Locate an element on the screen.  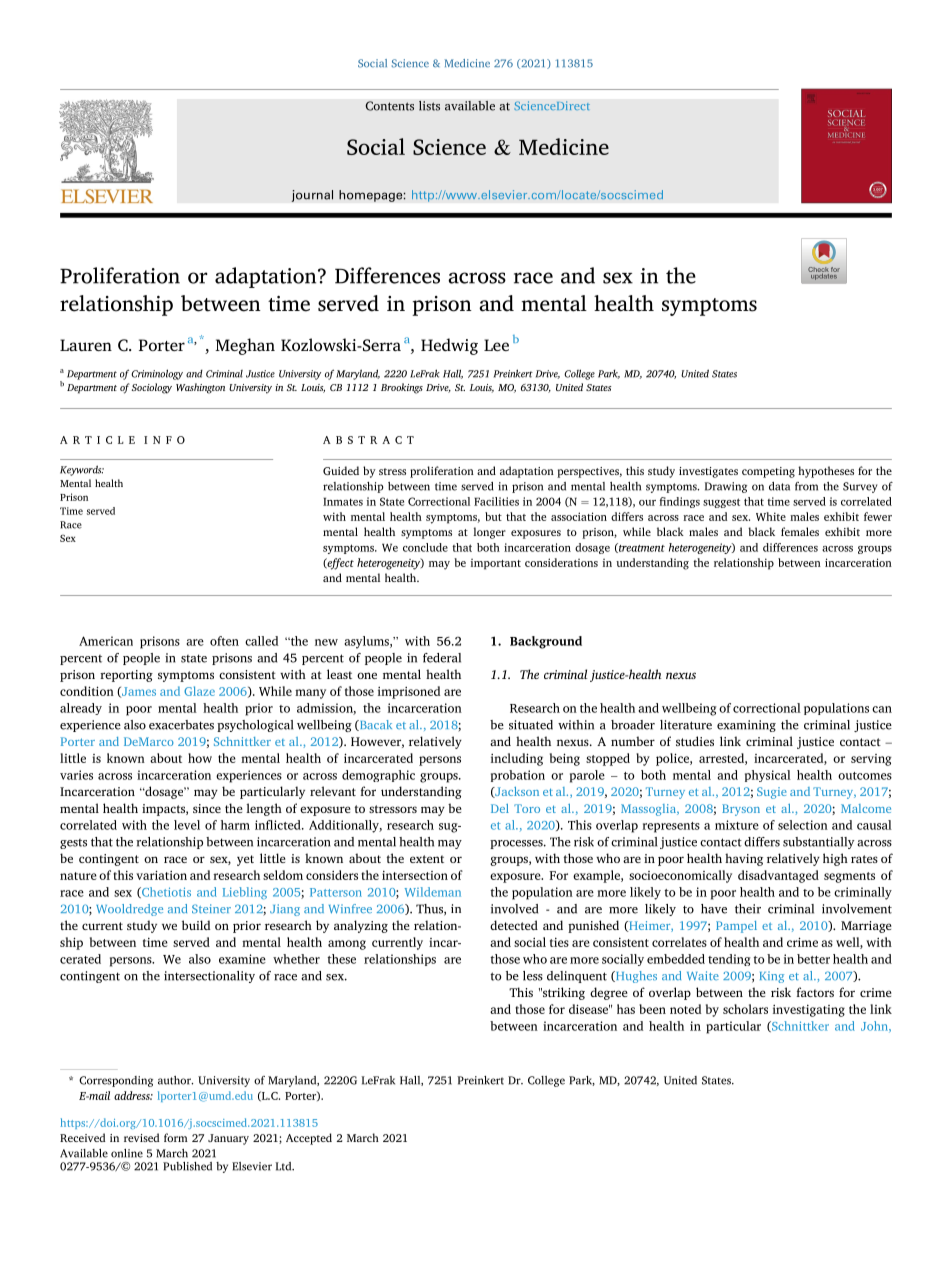
including is located at coordinates (517, 759).
